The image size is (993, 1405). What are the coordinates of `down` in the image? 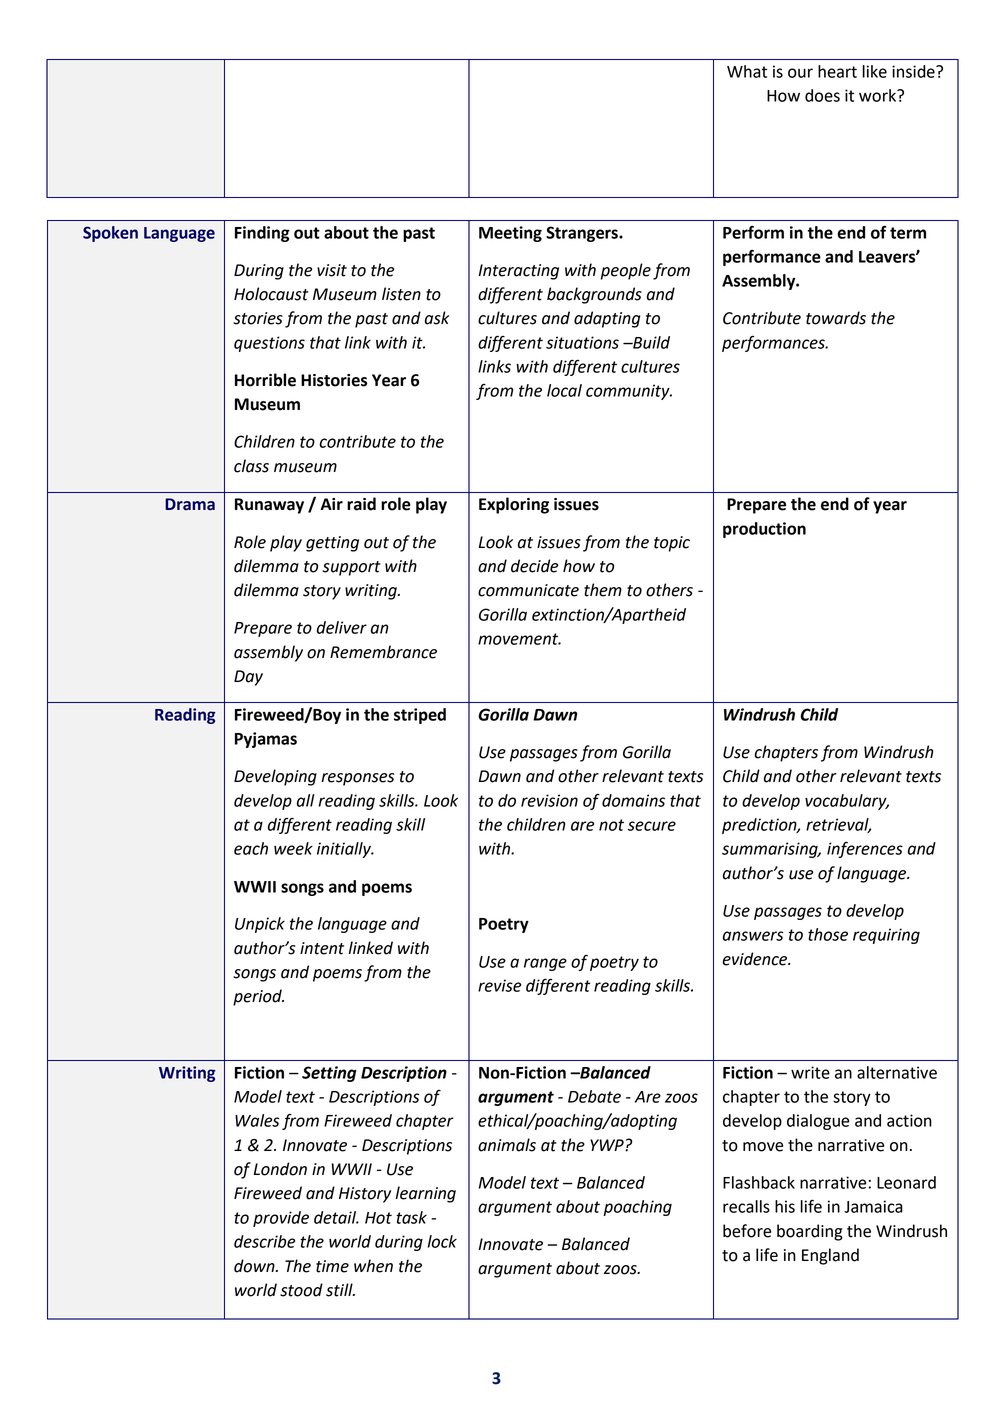 It's located at (255, 1266).
